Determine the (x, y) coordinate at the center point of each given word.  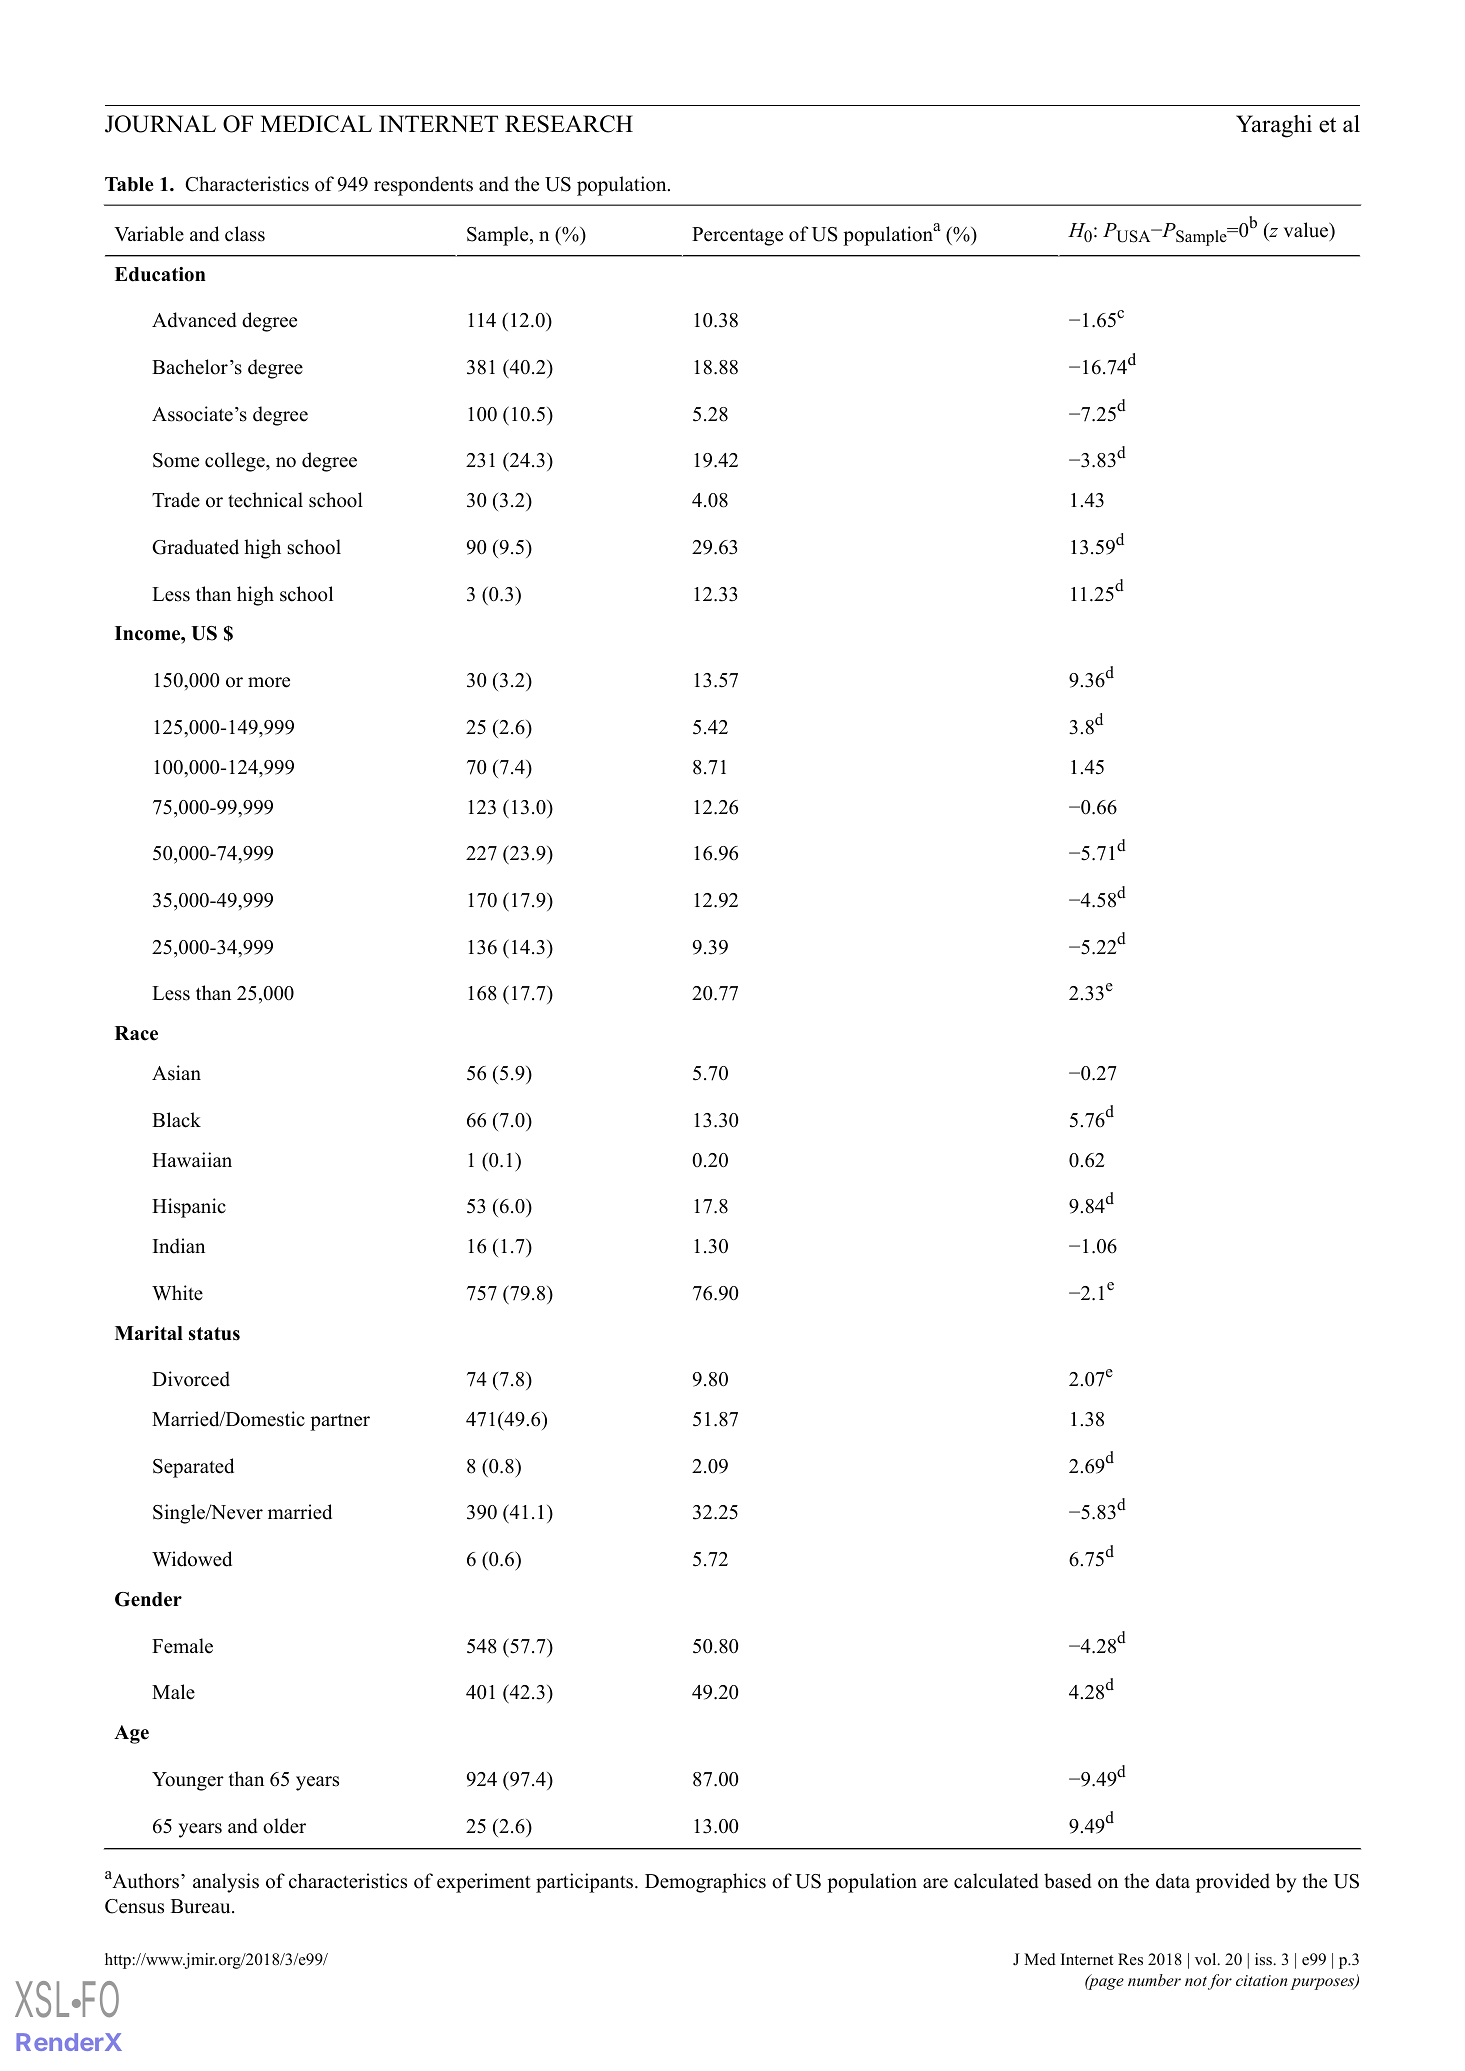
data (1173, 1881)
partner (340, 1422)
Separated (193, 1468)
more (269, 682)
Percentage (737, 236)
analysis (226, 1883)
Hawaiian (192, 1159)
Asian (176, 1073)
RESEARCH (569, 124)
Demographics (705, 1883)
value (1307, 231)
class (245, 234)
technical (265, 500)
